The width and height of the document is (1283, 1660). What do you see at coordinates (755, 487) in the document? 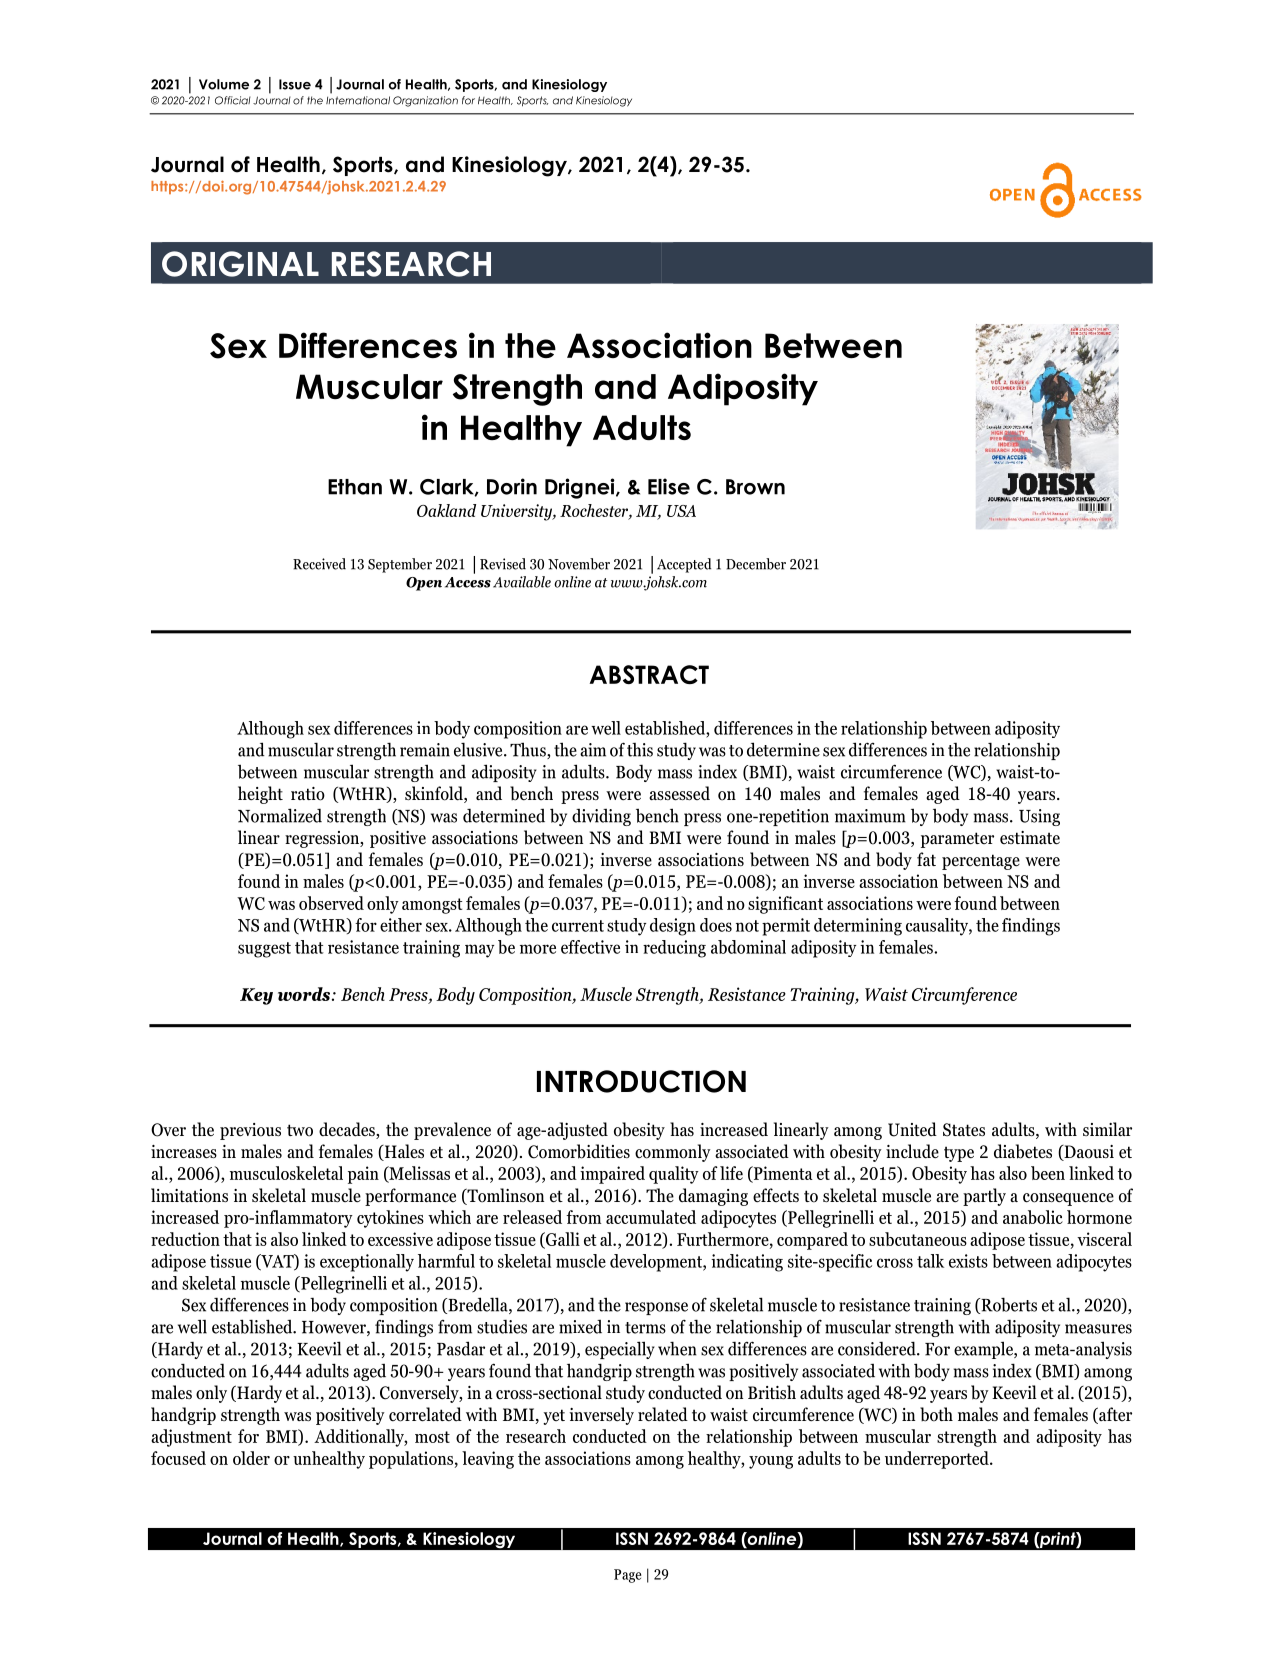
I see `Brown` at bounding box center [755, 487].
